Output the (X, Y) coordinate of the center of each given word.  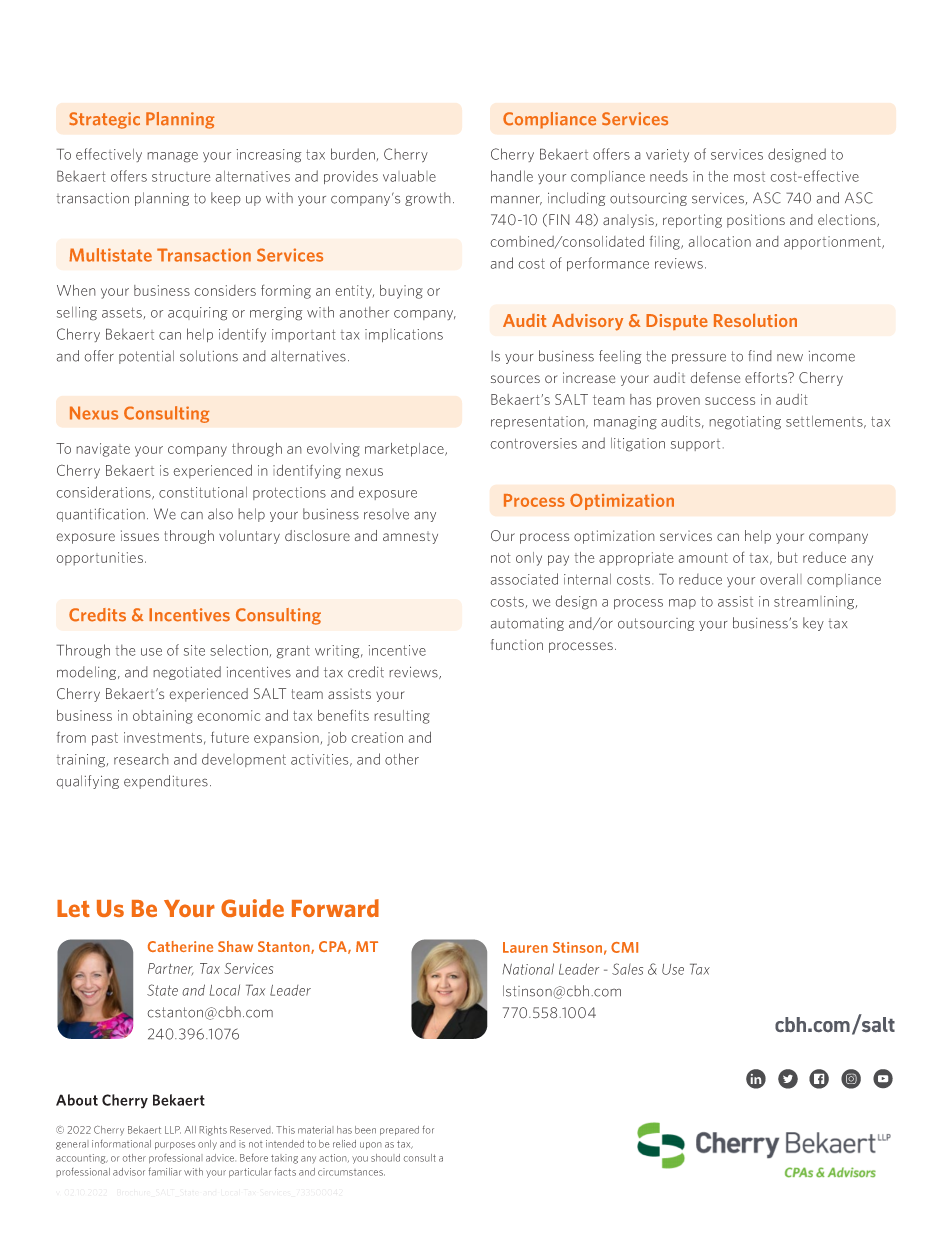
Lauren (525, 947)
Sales (627, 969)
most (749, 177)
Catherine (180, 946)
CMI (624, 947)
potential (146, 357)
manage (172, 157)
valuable (409, 176)
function (517, 644)
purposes (175, 1146)
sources (515, 379)
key (813, 624)
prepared (399, 1131)
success (730, 401)
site (194, 650)
